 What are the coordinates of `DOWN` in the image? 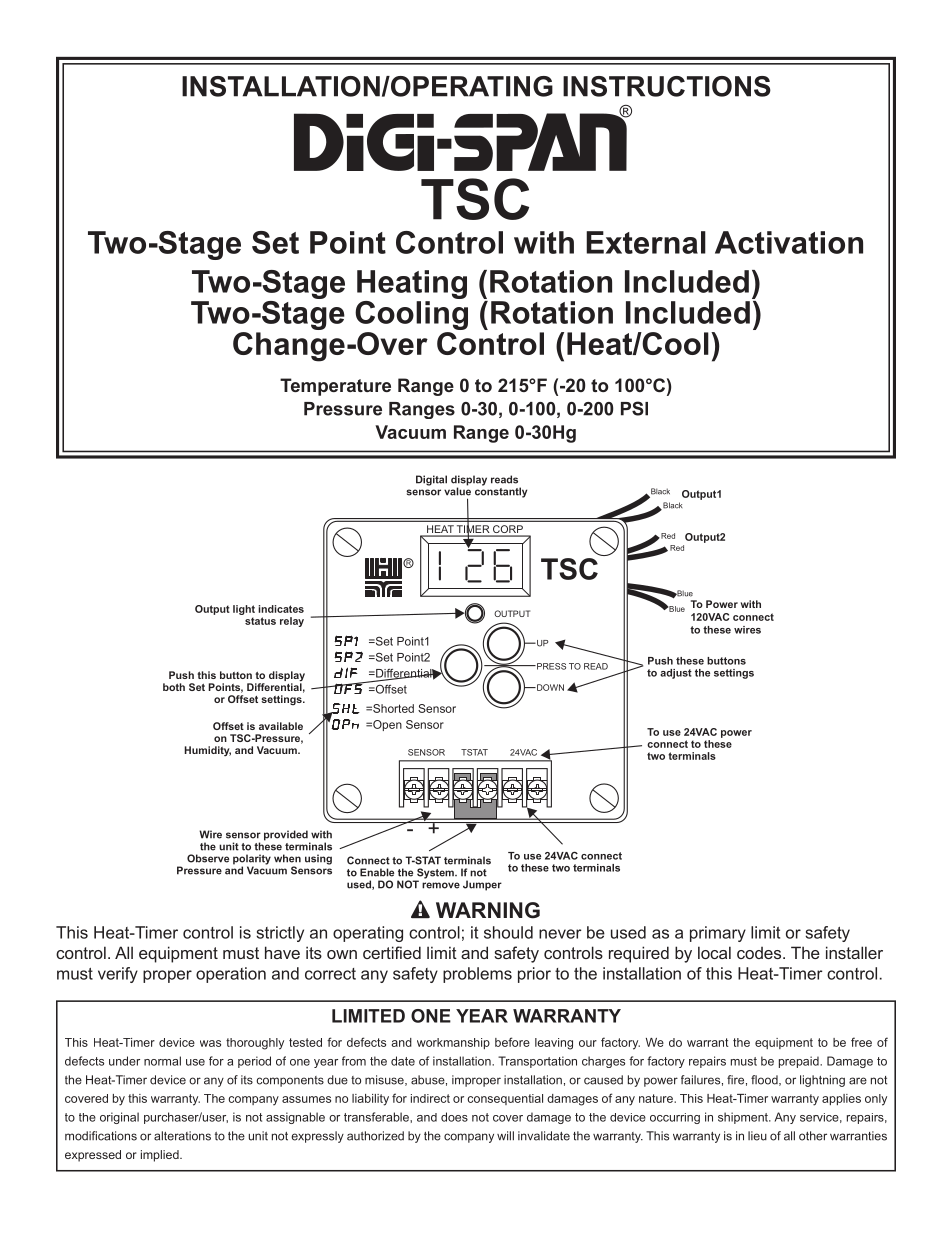 It's located at (549, 687).
